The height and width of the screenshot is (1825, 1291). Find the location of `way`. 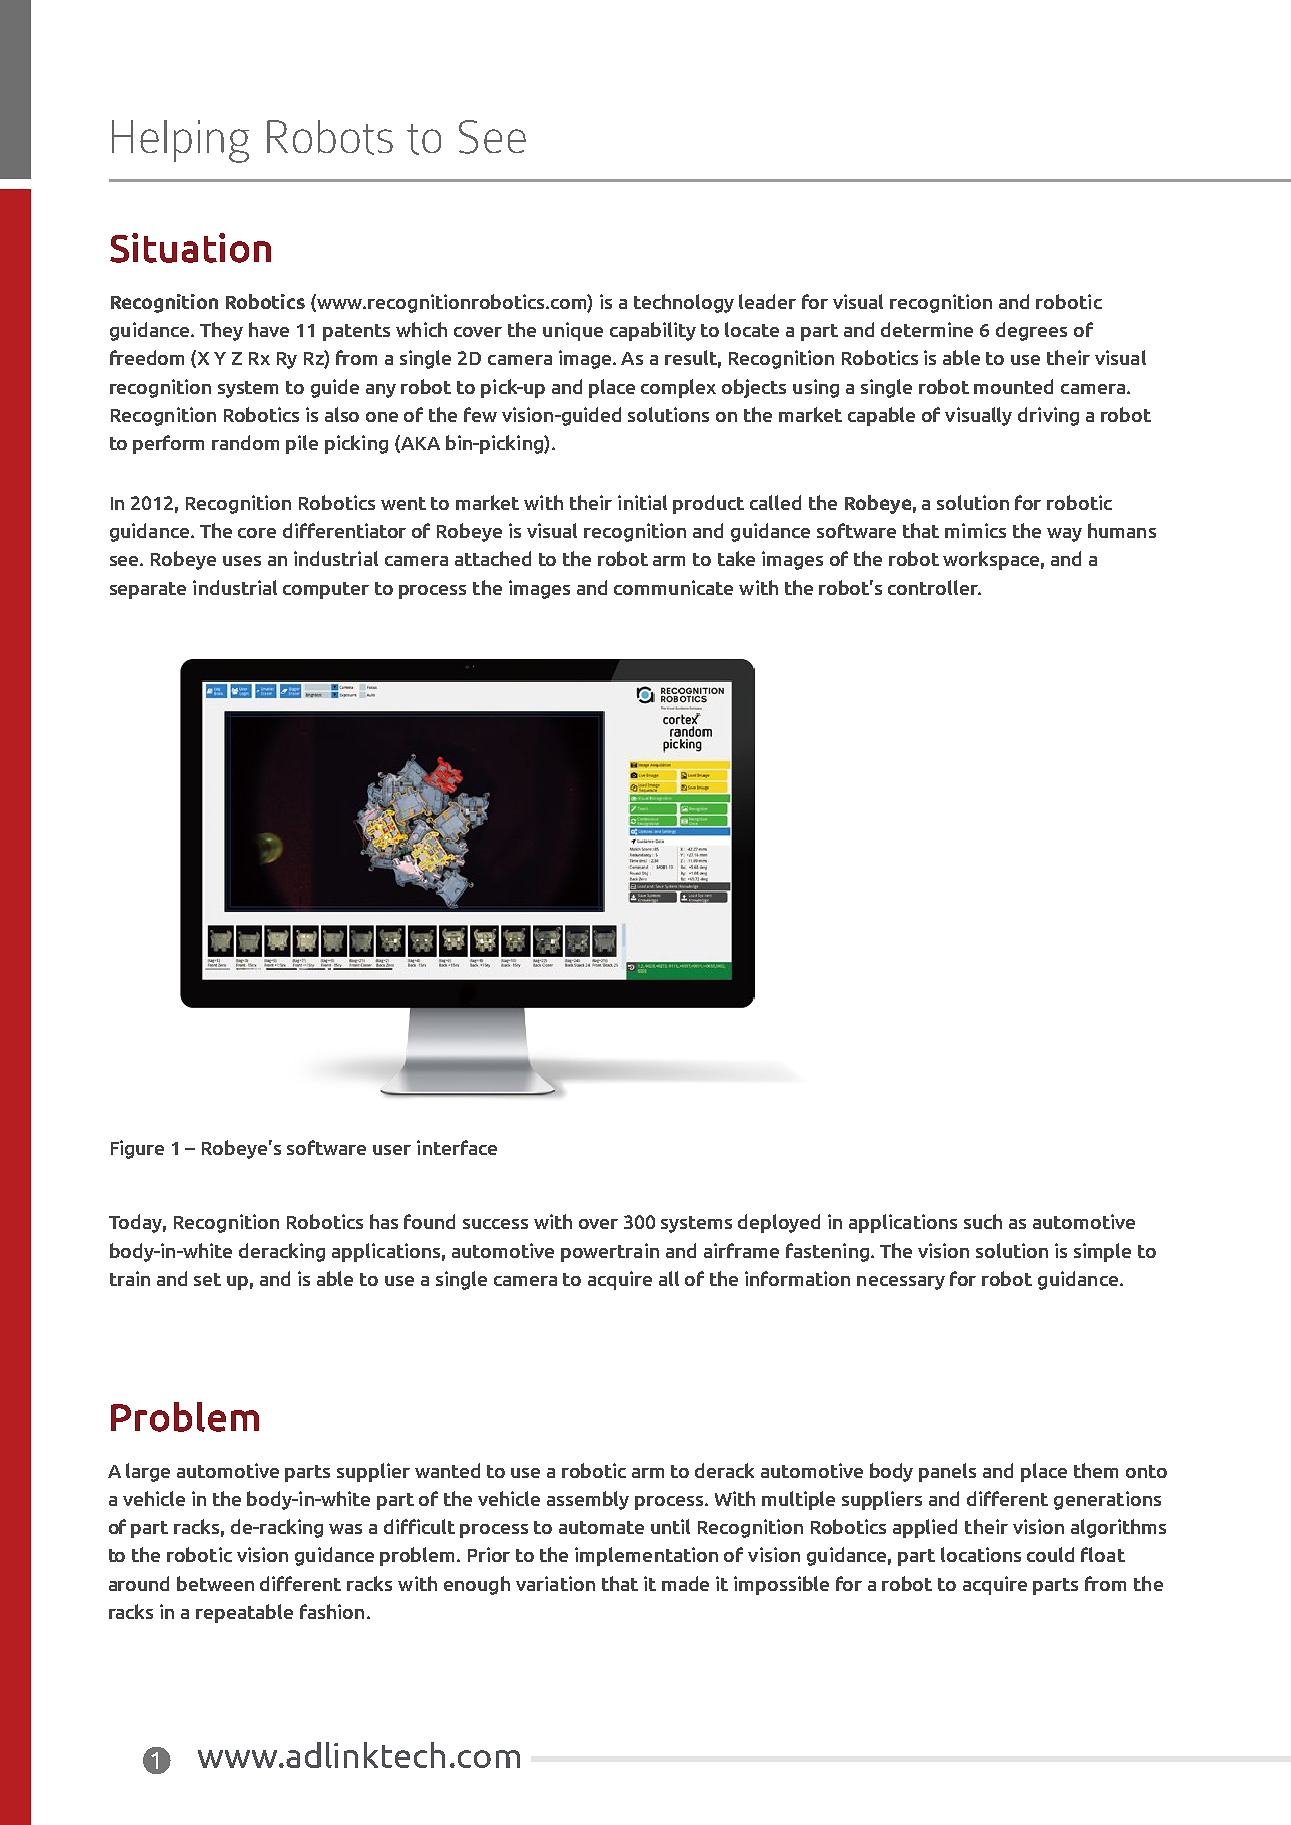

way is located at coordinates (1064, 535).
